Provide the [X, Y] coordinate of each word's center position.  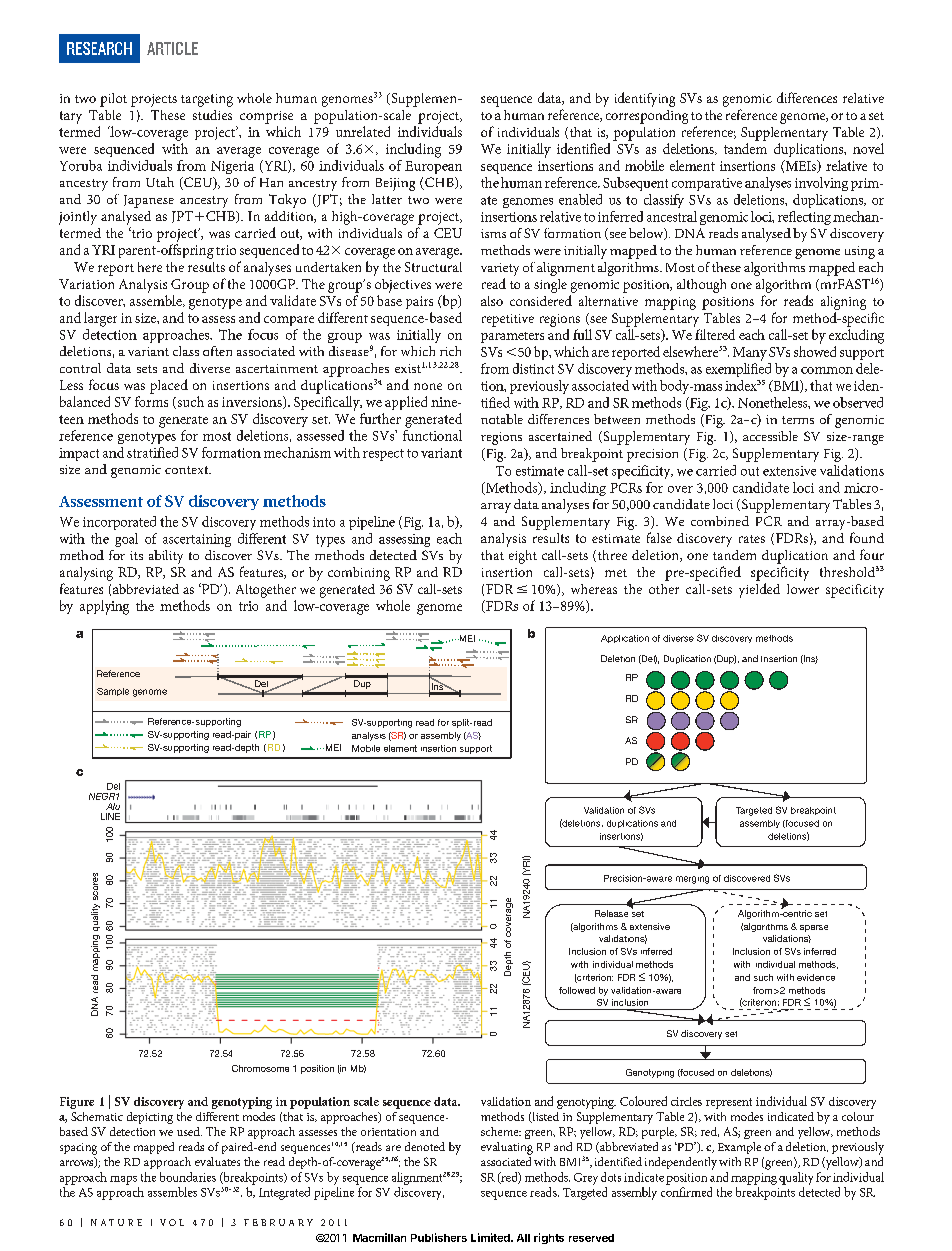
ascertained [560, 436]
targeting [207, 100]
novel [868, 148]
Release [611, 913]
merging [692, 880]
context [188, 470]
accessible [770, 436]
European [433, 167]
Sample [113, 692]
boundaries [188, 1177]
